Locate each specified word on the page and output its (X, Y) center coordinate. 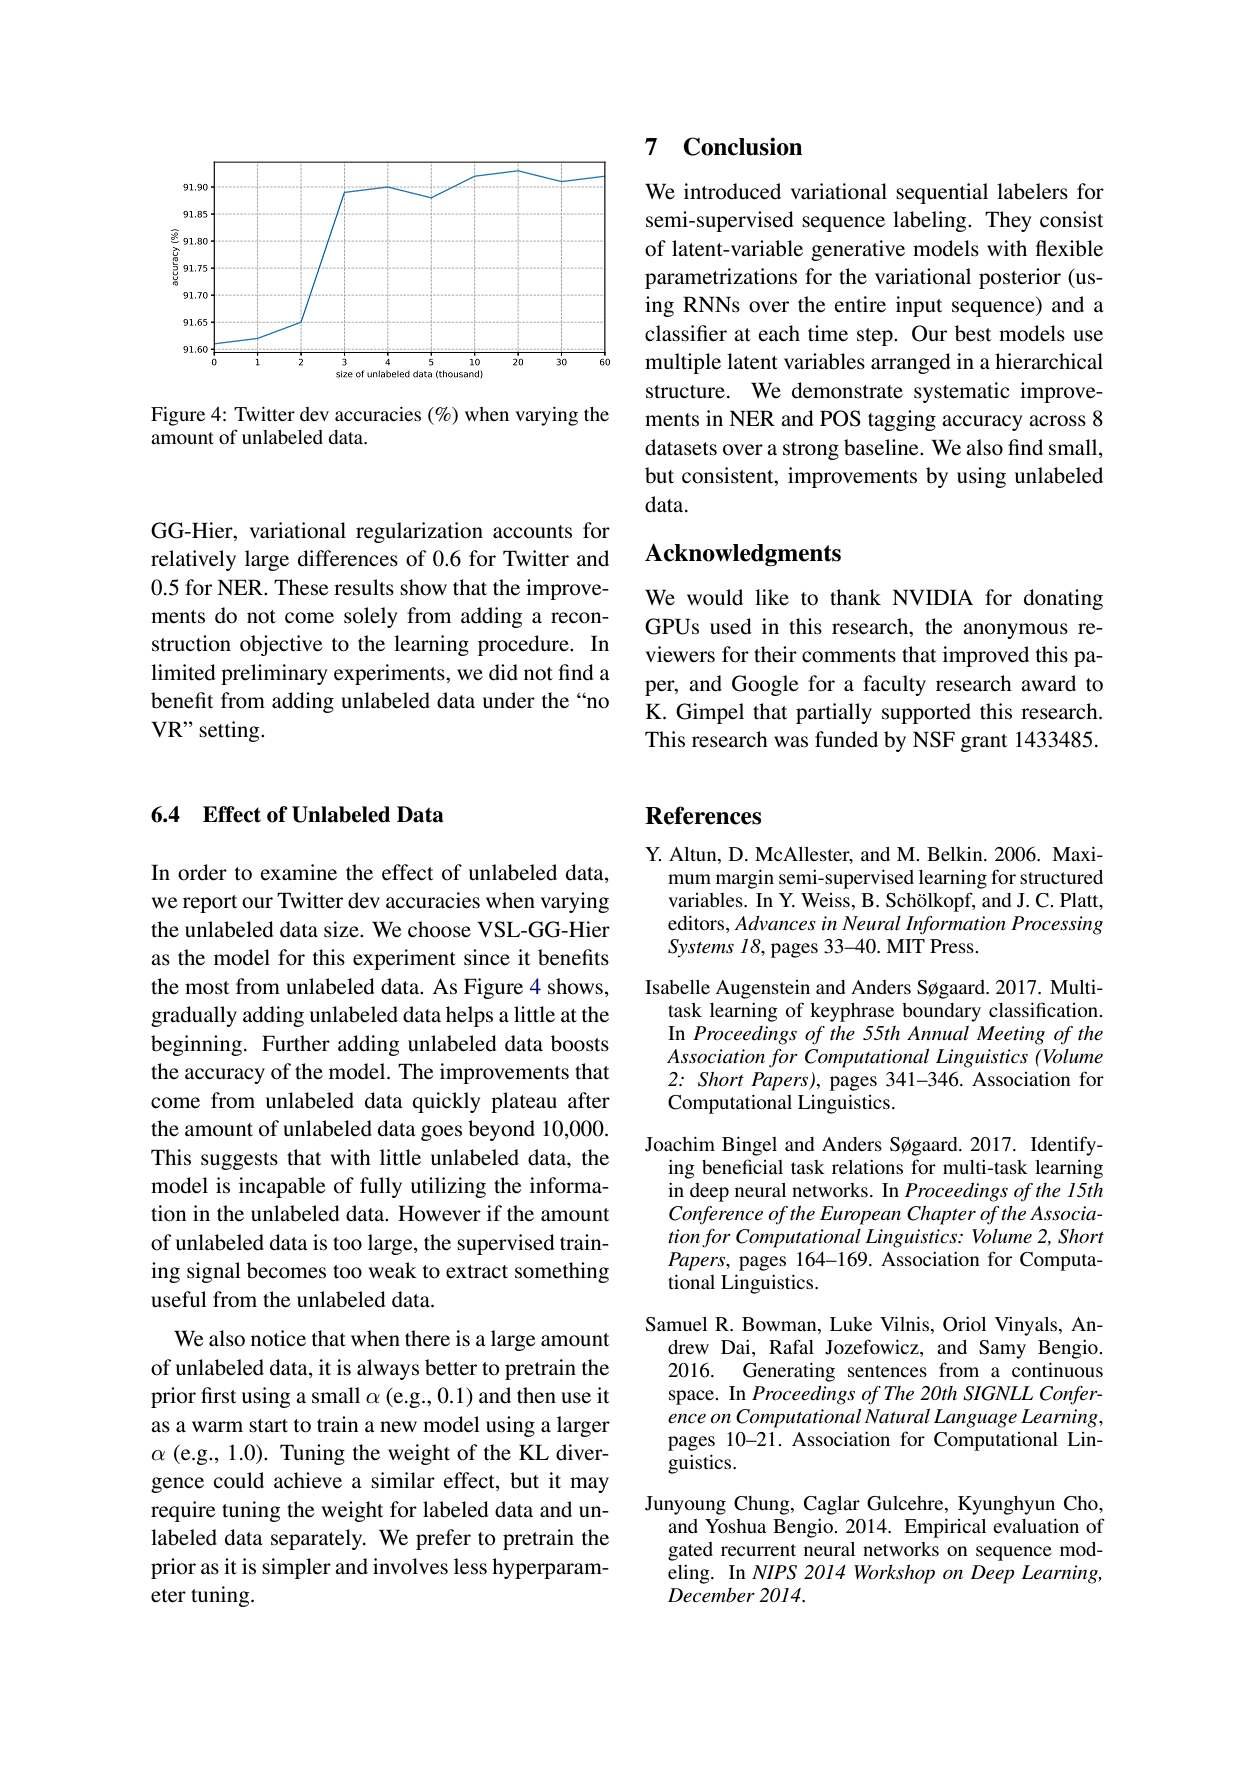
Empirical (945, 1528)
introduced (732, 191)
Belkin (956, 854)
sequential (942, 193)
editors (697, 924)
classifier (686, 333)
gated (690, 1551)
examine (299, 872)
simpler (296, 1568)
